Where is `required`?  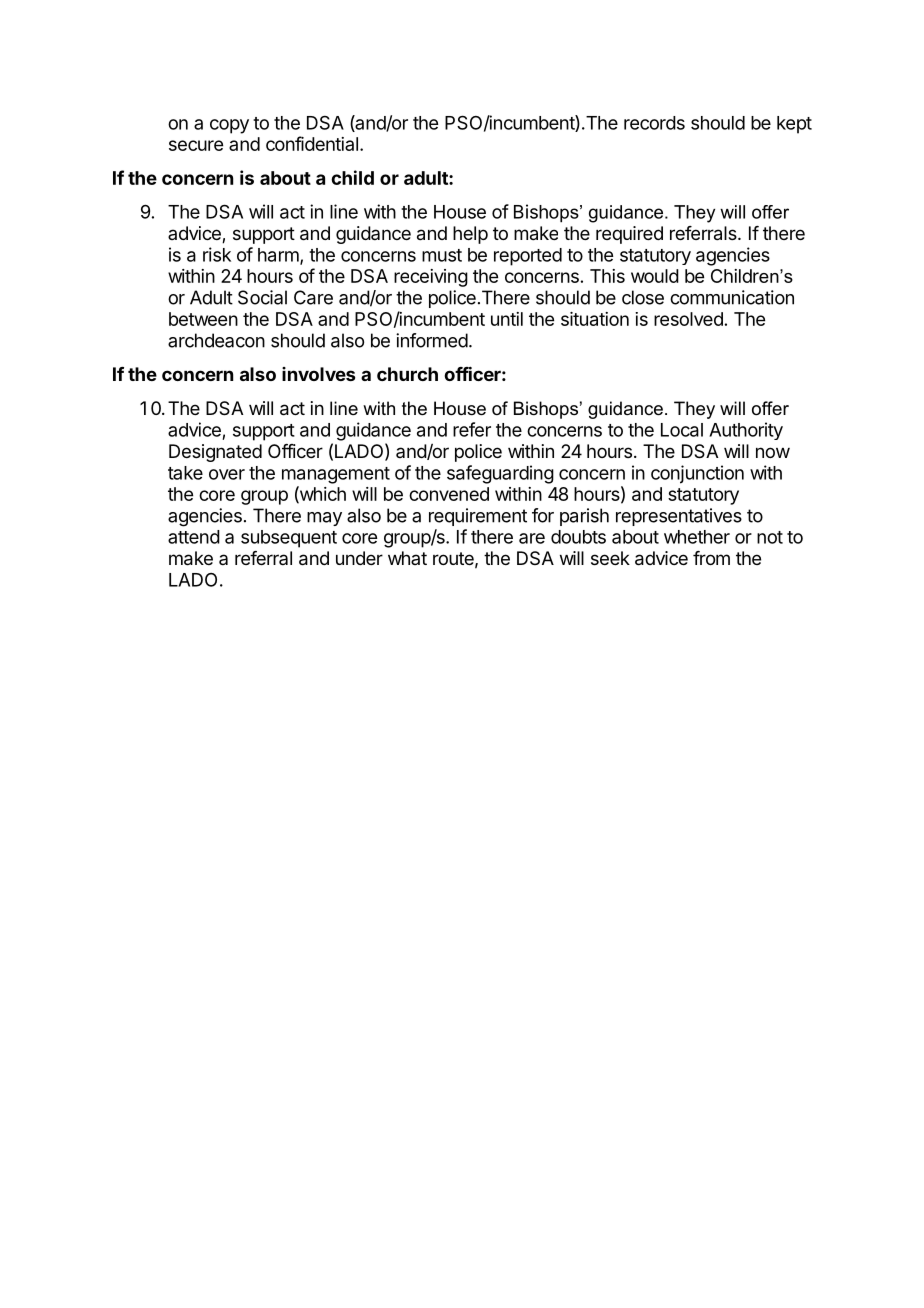
required is located at coordinates (629, 235).
